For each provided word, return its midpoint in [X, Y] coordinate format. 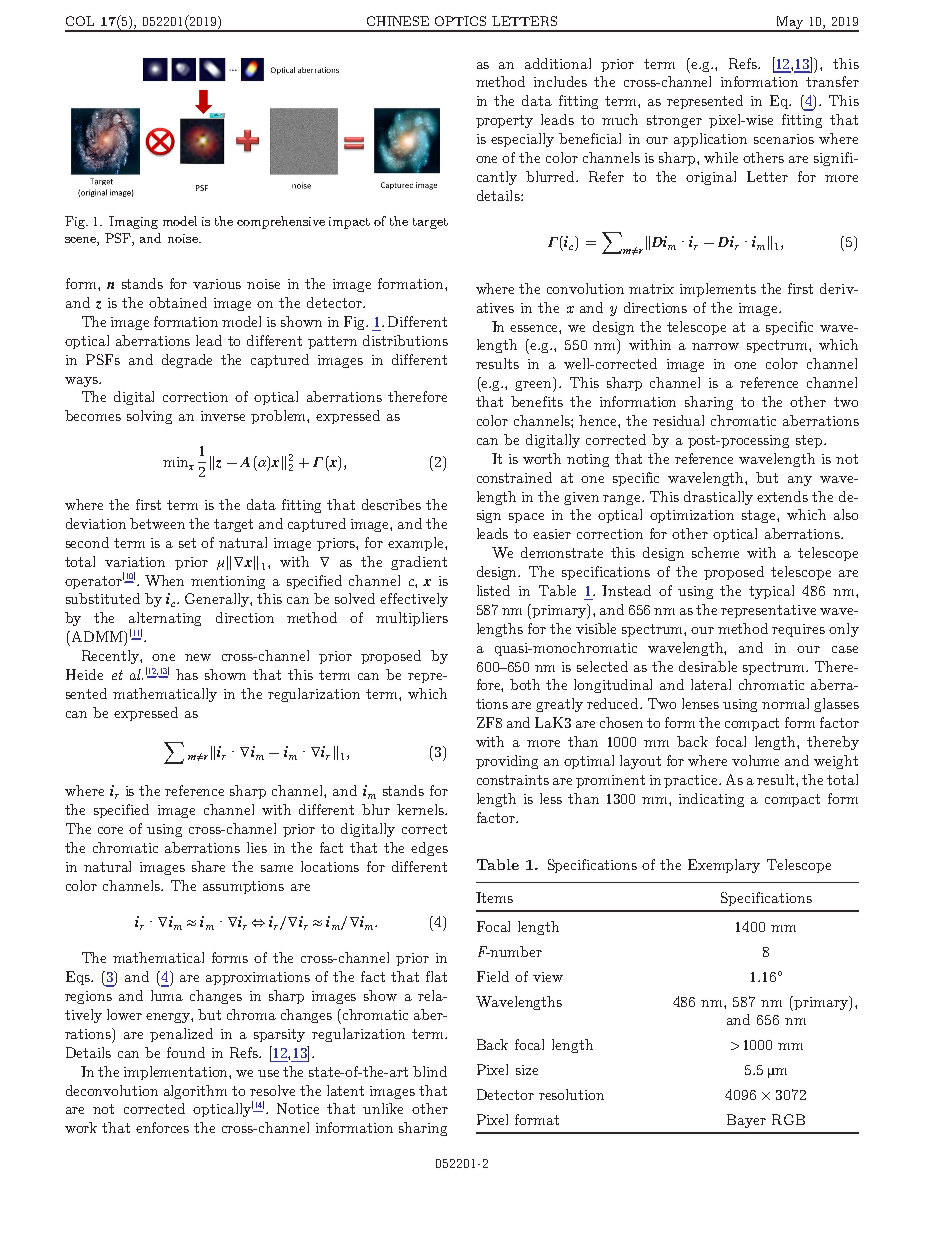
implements [718, 290]
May [789, 23]
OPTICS [460, 21]
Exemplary [724, 866]
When [164, 580]
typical [771, 592]
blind [430, 1071]
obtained [178, 302]
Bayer [746, 1121]
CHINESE [398, 21]
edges [429, 849]
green [535, 386]
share [208, 866]
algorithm [195, 1092]
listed [493, 590]
